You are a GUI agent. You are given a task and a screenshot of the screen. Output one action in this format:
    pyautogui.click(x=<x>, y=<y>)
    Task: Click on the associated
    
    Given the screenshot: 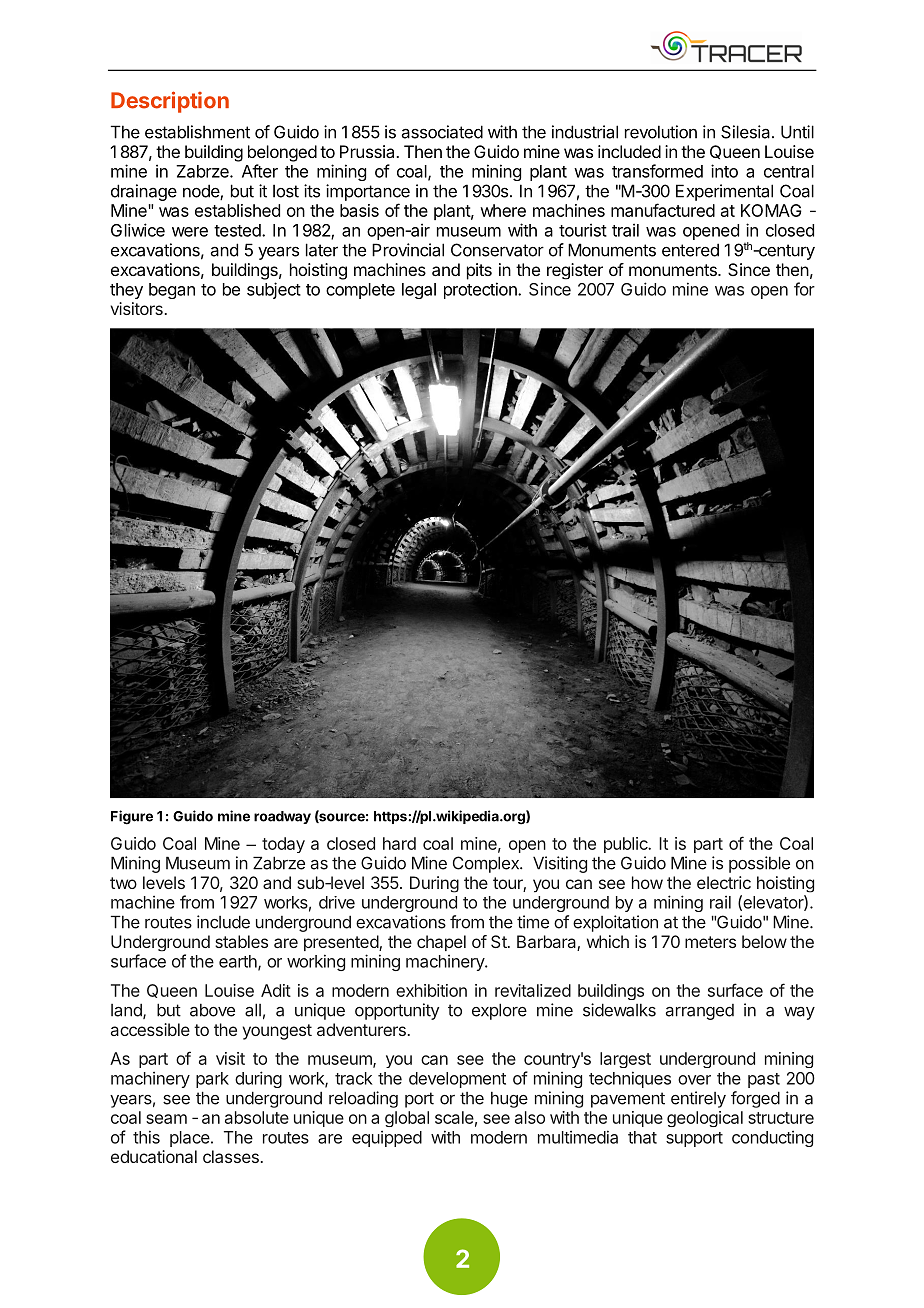 What is the action you would take?
    pyautogui.click(x=442, y=132)
